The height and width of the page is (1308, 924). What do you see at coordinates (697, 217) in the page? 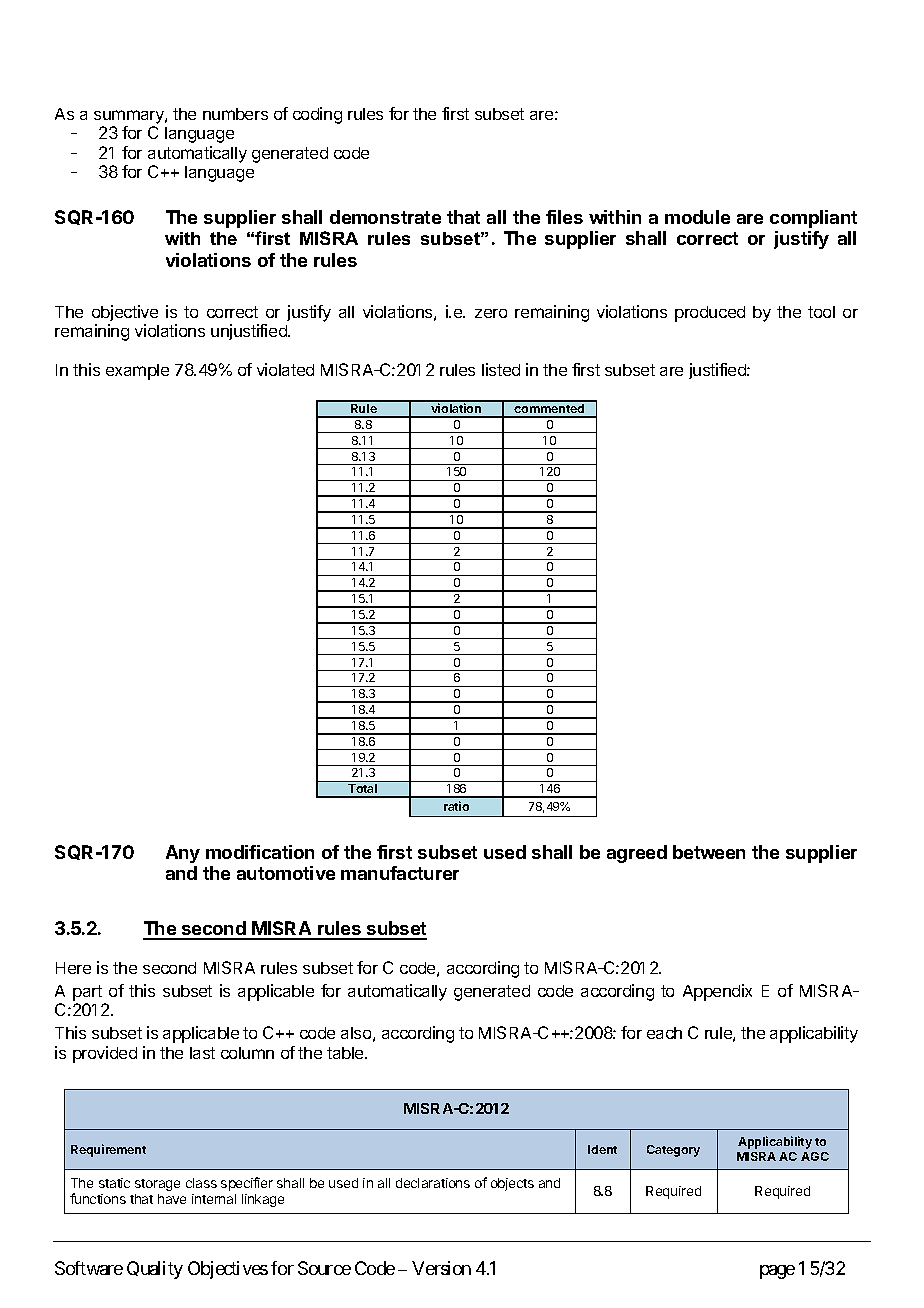
I see `module` at bounding box center [697, 217].
